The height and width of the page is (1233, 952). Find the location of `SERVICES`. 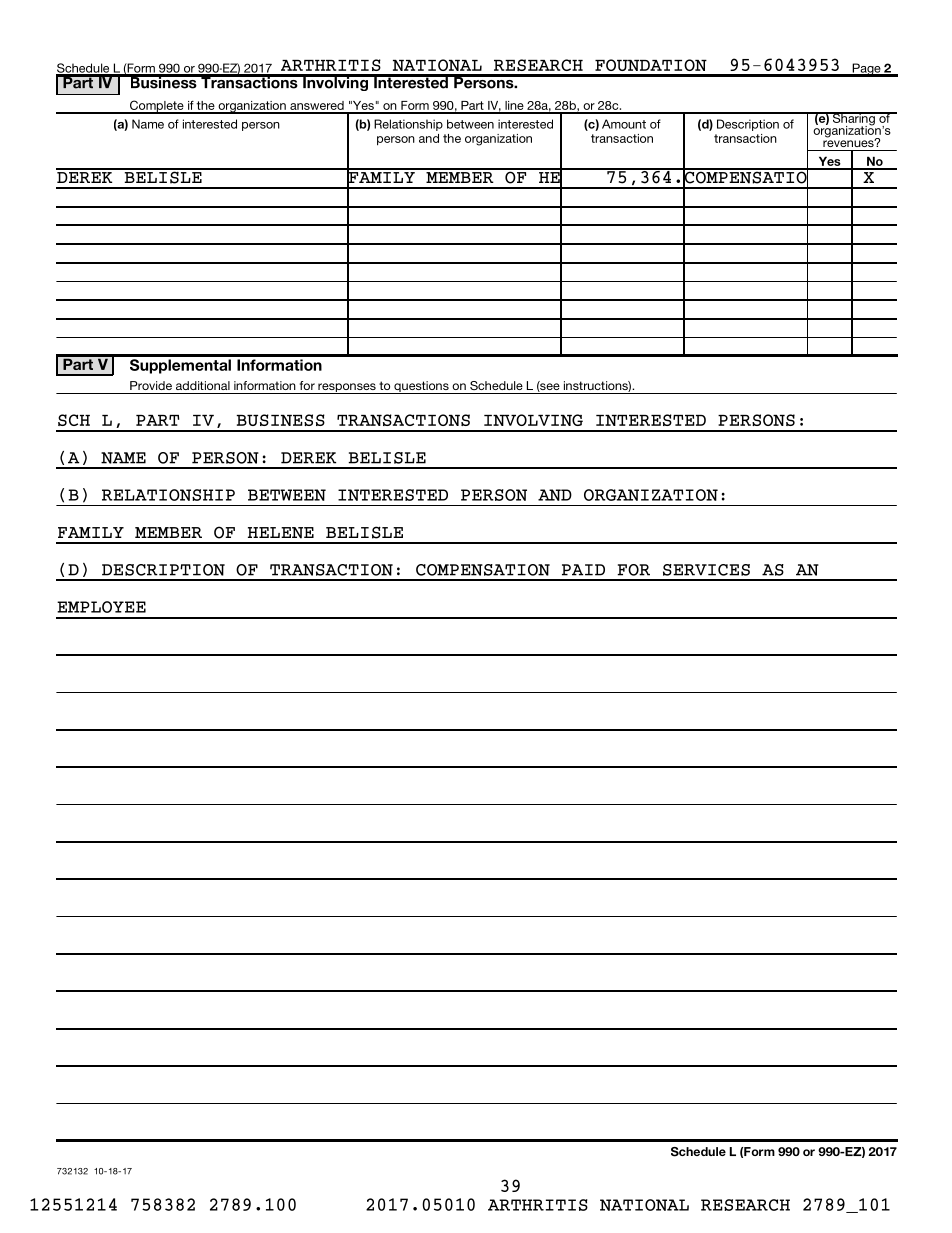

SERVICES is located at coordinates (706, 570).
